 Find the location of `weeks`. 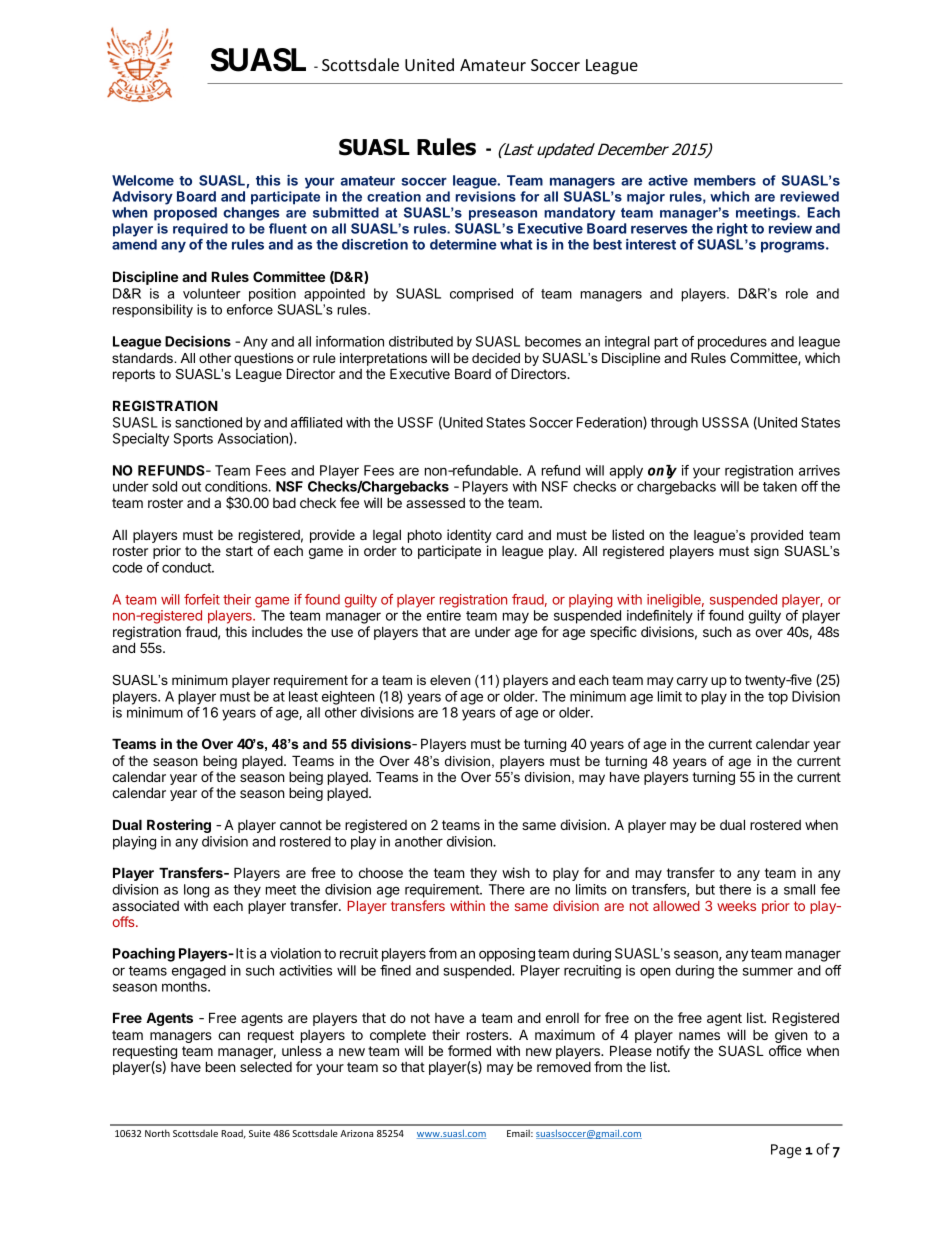

weeks is located at coordinates (736, 906).
